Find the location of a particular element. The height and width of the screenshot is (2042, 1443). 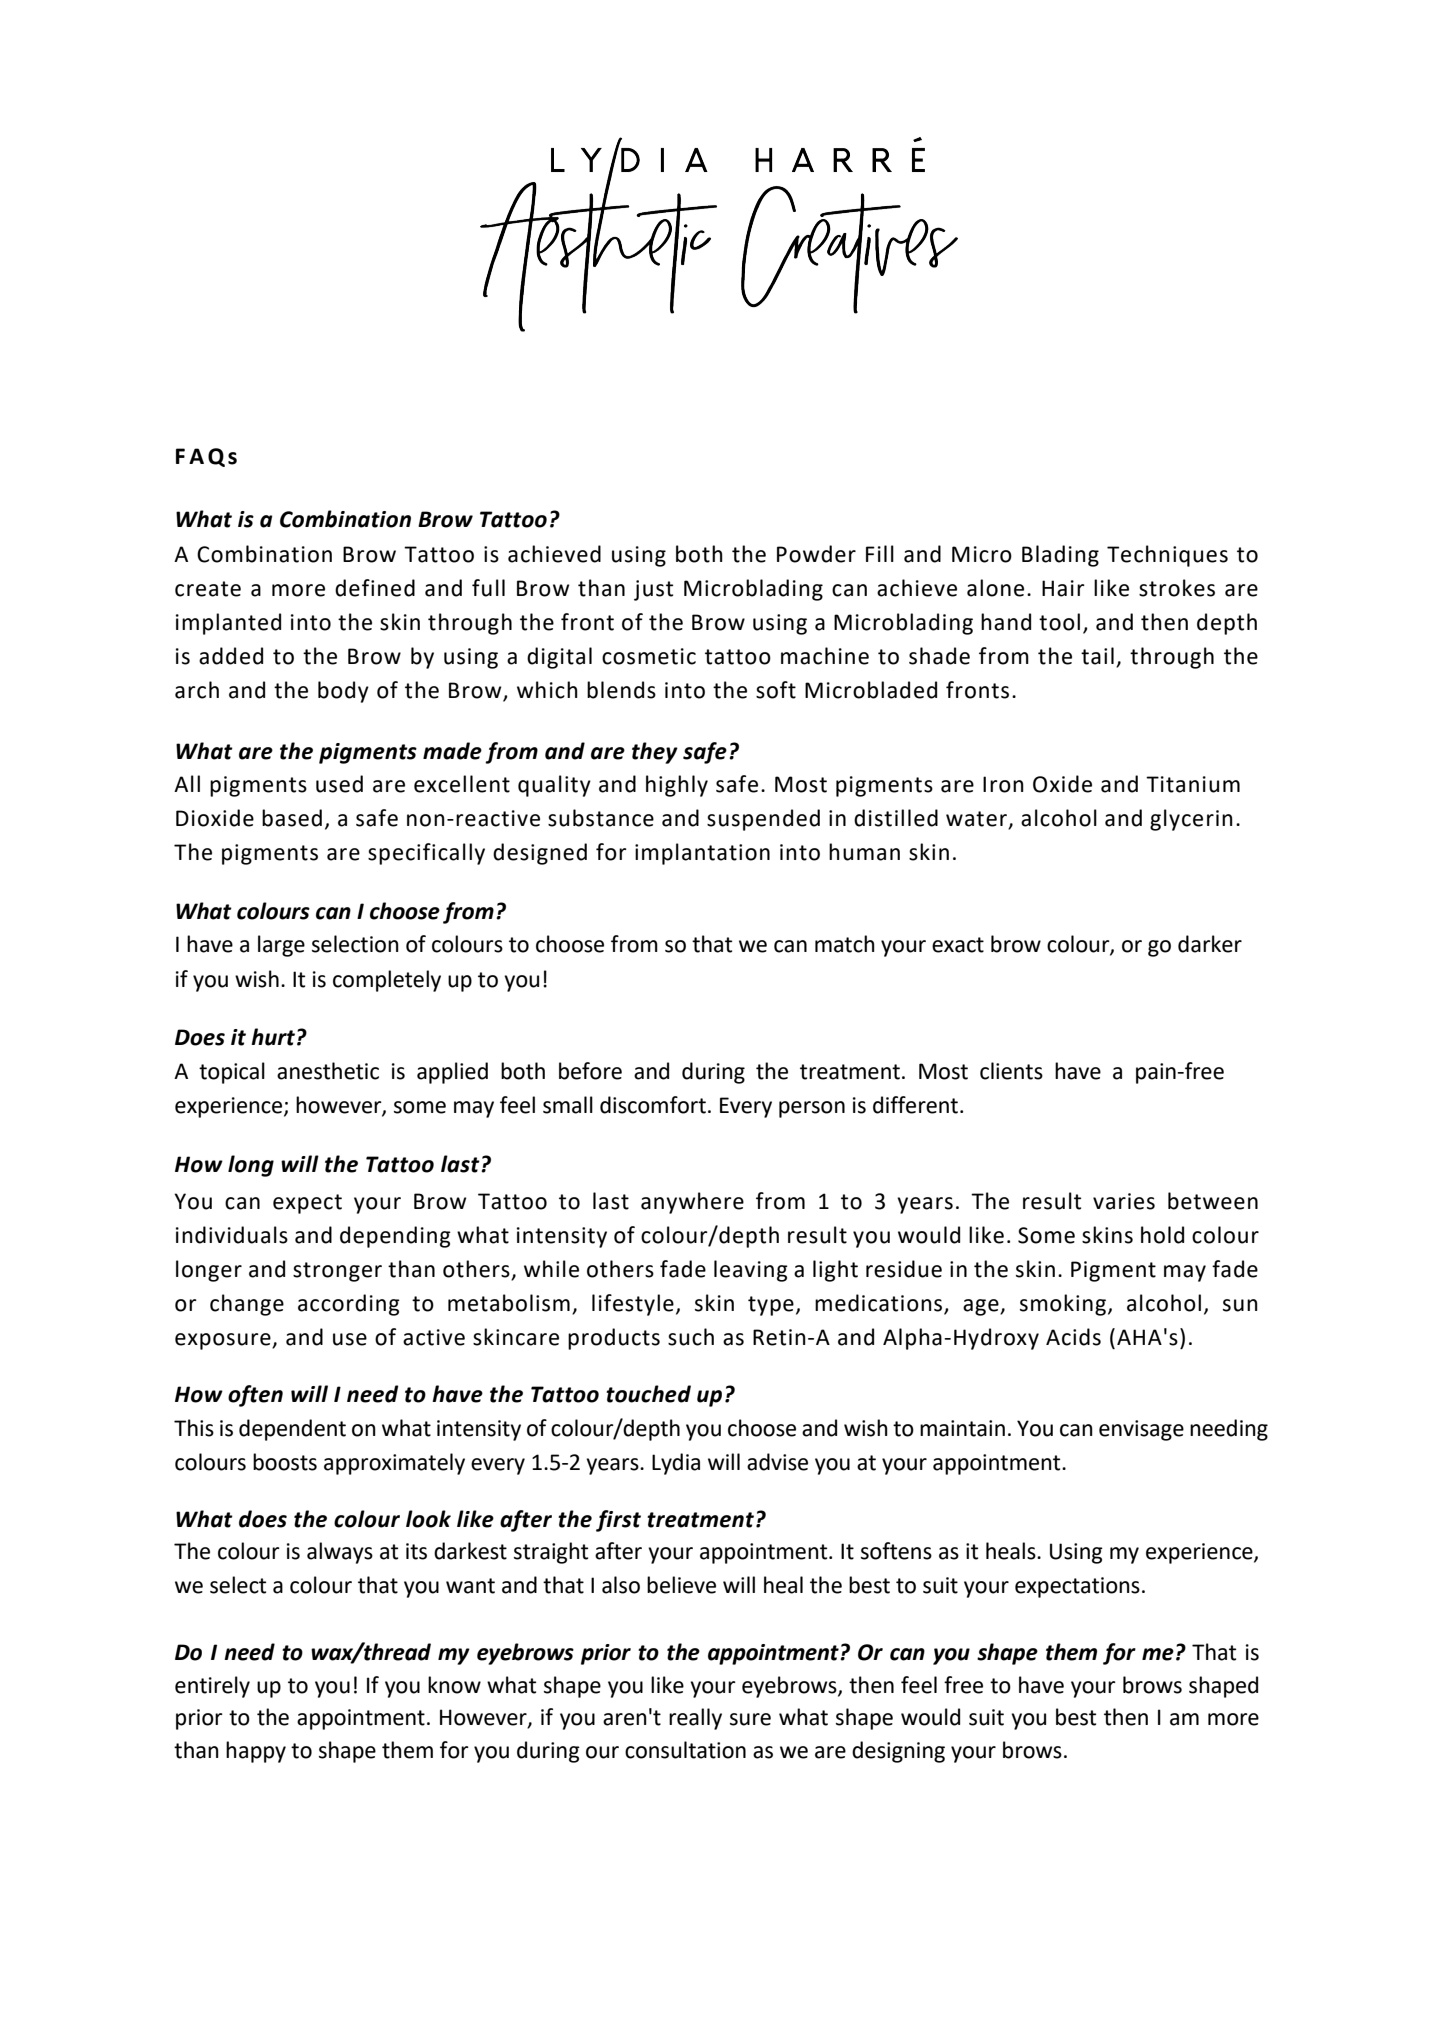

anesthetic is located at coordinates (328, 1071).
